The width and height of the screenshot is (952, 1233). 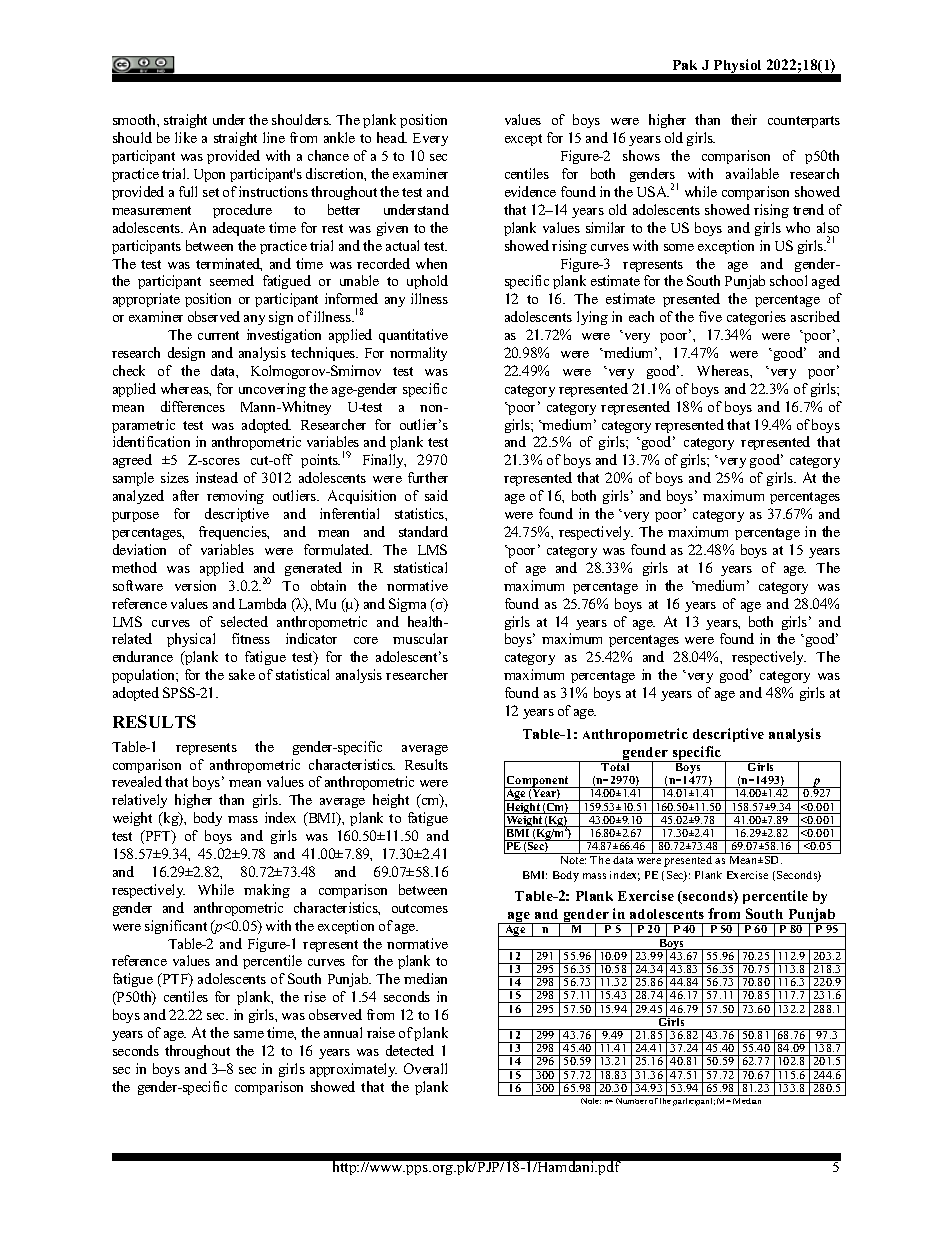 What do you see at coordinates (425, 1068) in the screenshot?
I see `Overall` at bounding box center [425, 1068].
